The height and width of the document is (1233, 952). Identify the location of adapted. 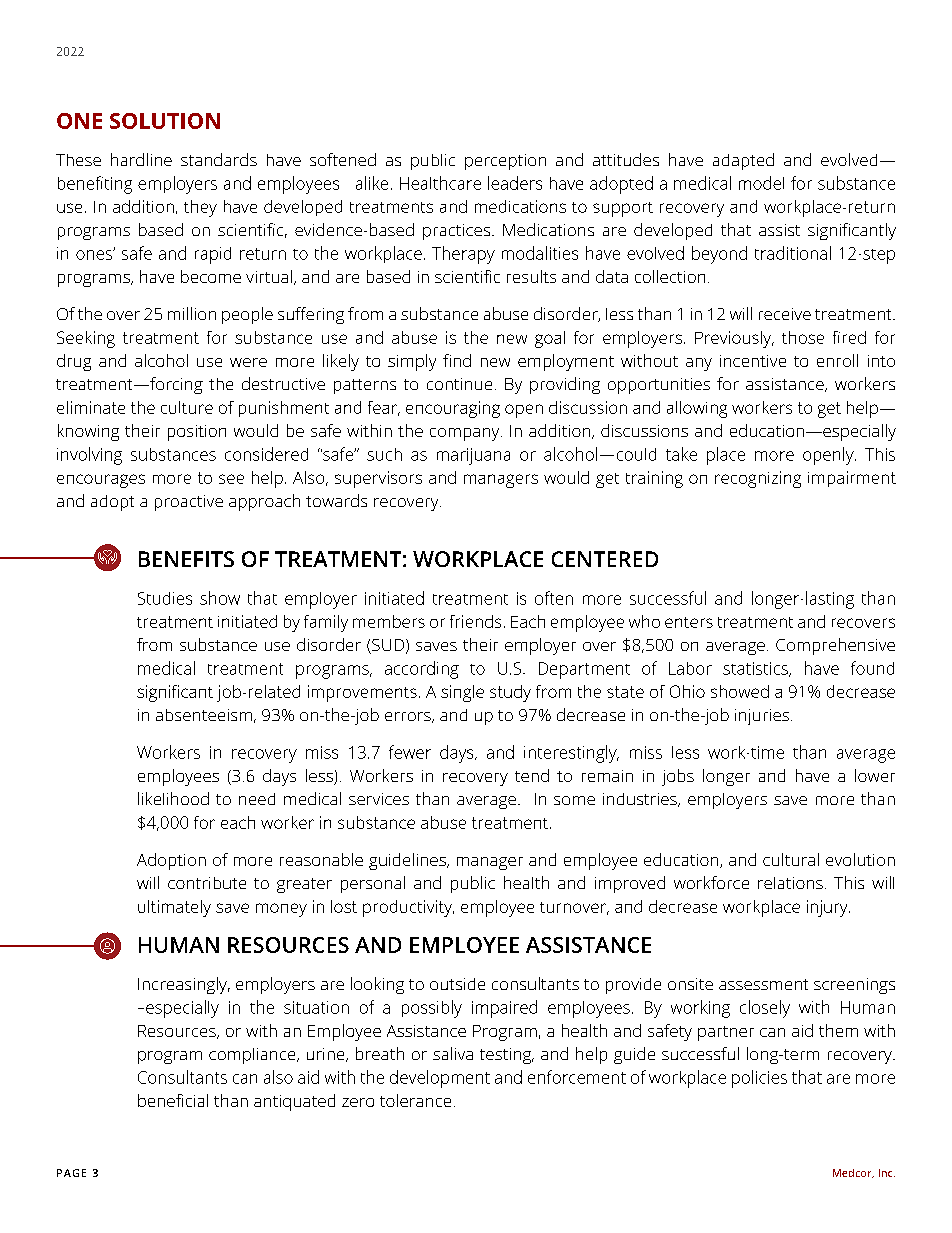
(743, 161).
